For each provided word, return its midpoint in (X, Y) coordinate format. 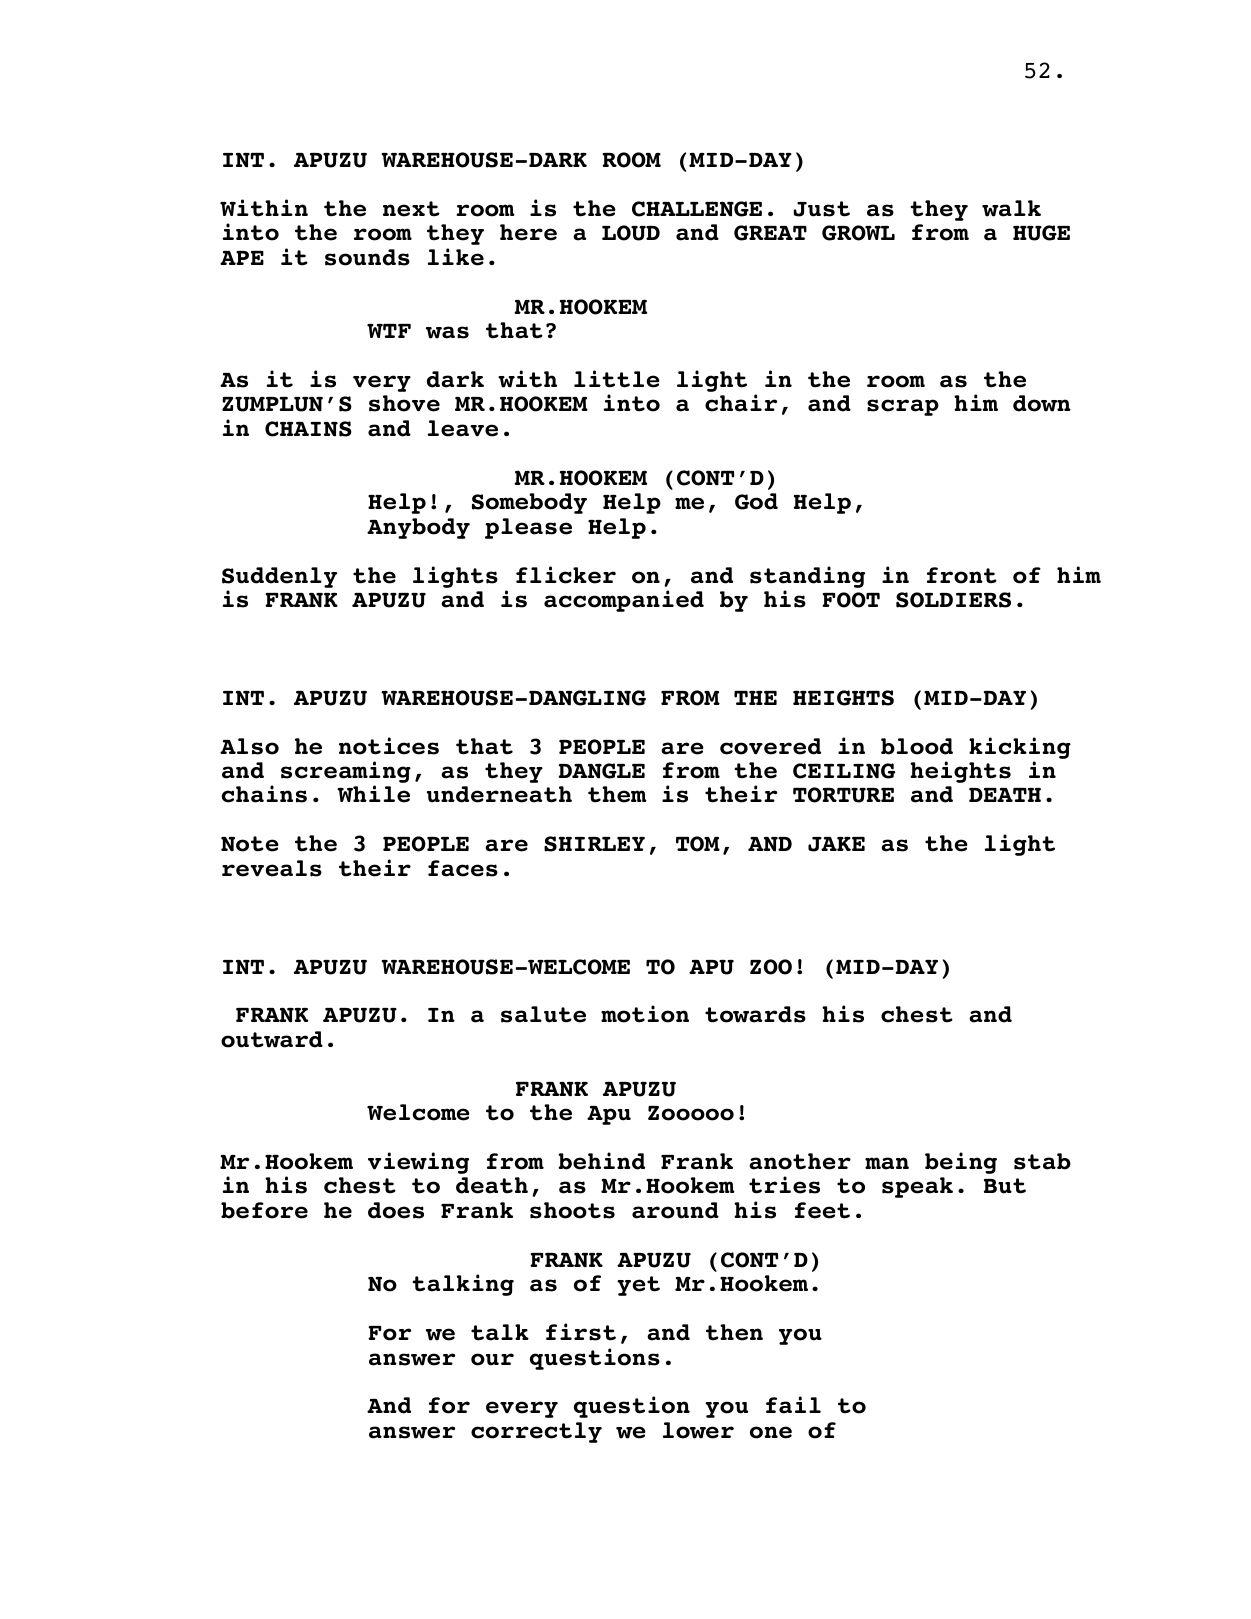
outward (272, 1039)
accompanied (624, 601)
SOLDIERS (953, 600)
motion (645, 1014)
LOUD (631, 233)
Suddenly (279, 577)
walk (1011, 208)
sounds (367, 257)
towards (755, 1014)
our (492, 1359)
